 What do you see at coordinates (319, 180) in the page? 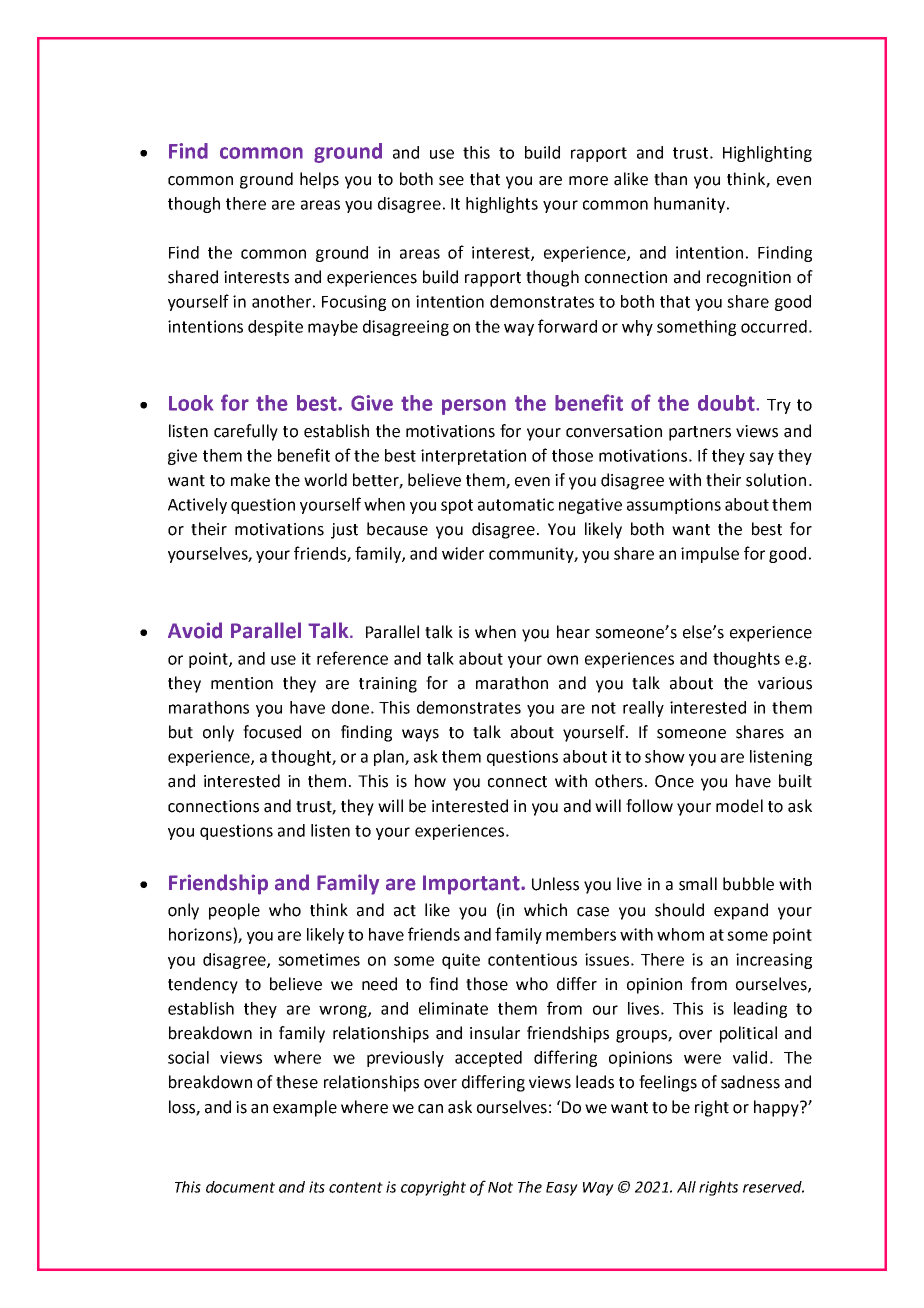
I see `helps` at bounding box center [319, 180].
